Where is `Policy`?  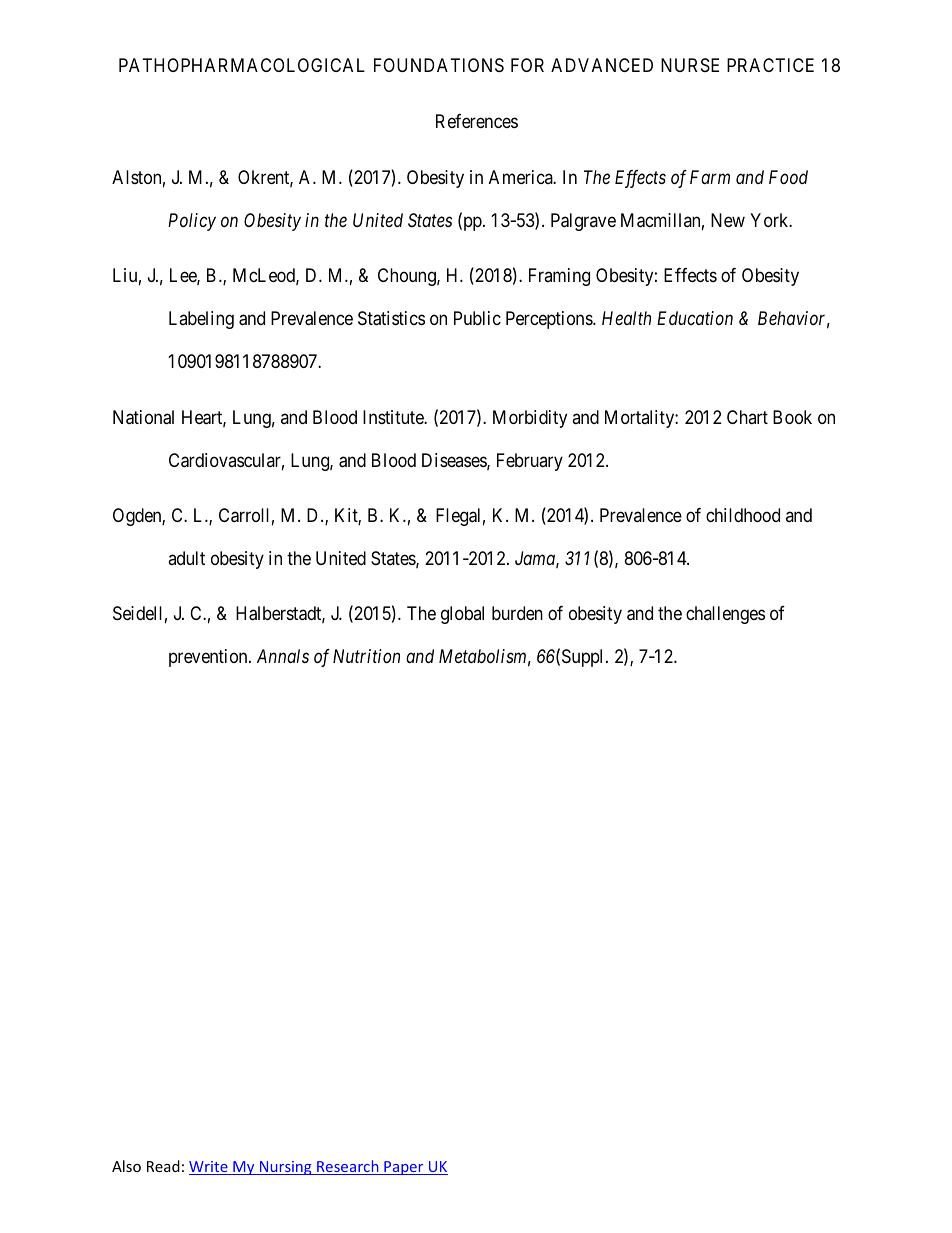
Policy is located at coordinates (192, 222).
